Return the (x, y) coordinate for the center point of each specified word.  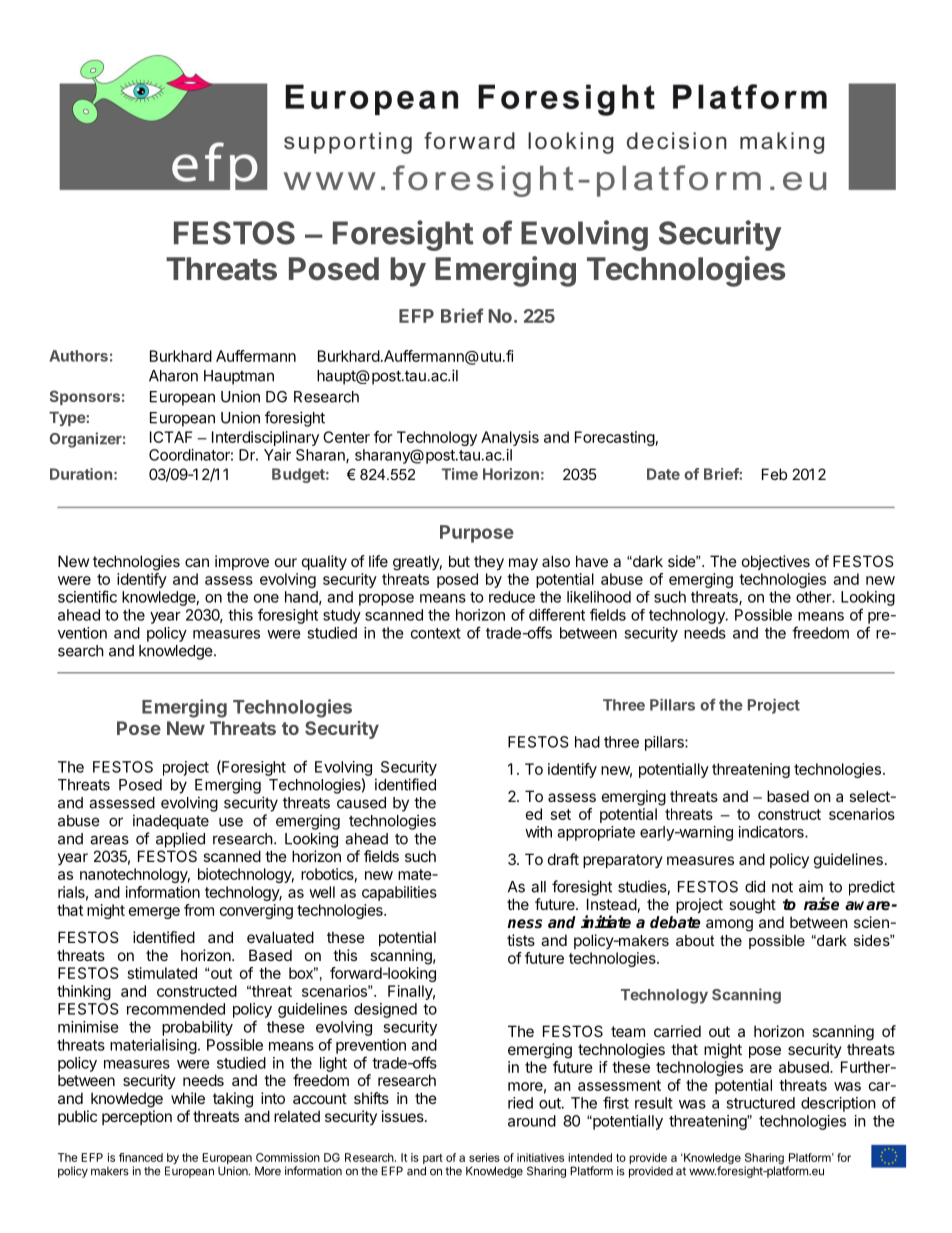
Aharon (173, 376)
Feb (774, 474)
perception (137, 1117)
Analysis (510, 438)
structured (760, 1103)
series (484, 1157)
